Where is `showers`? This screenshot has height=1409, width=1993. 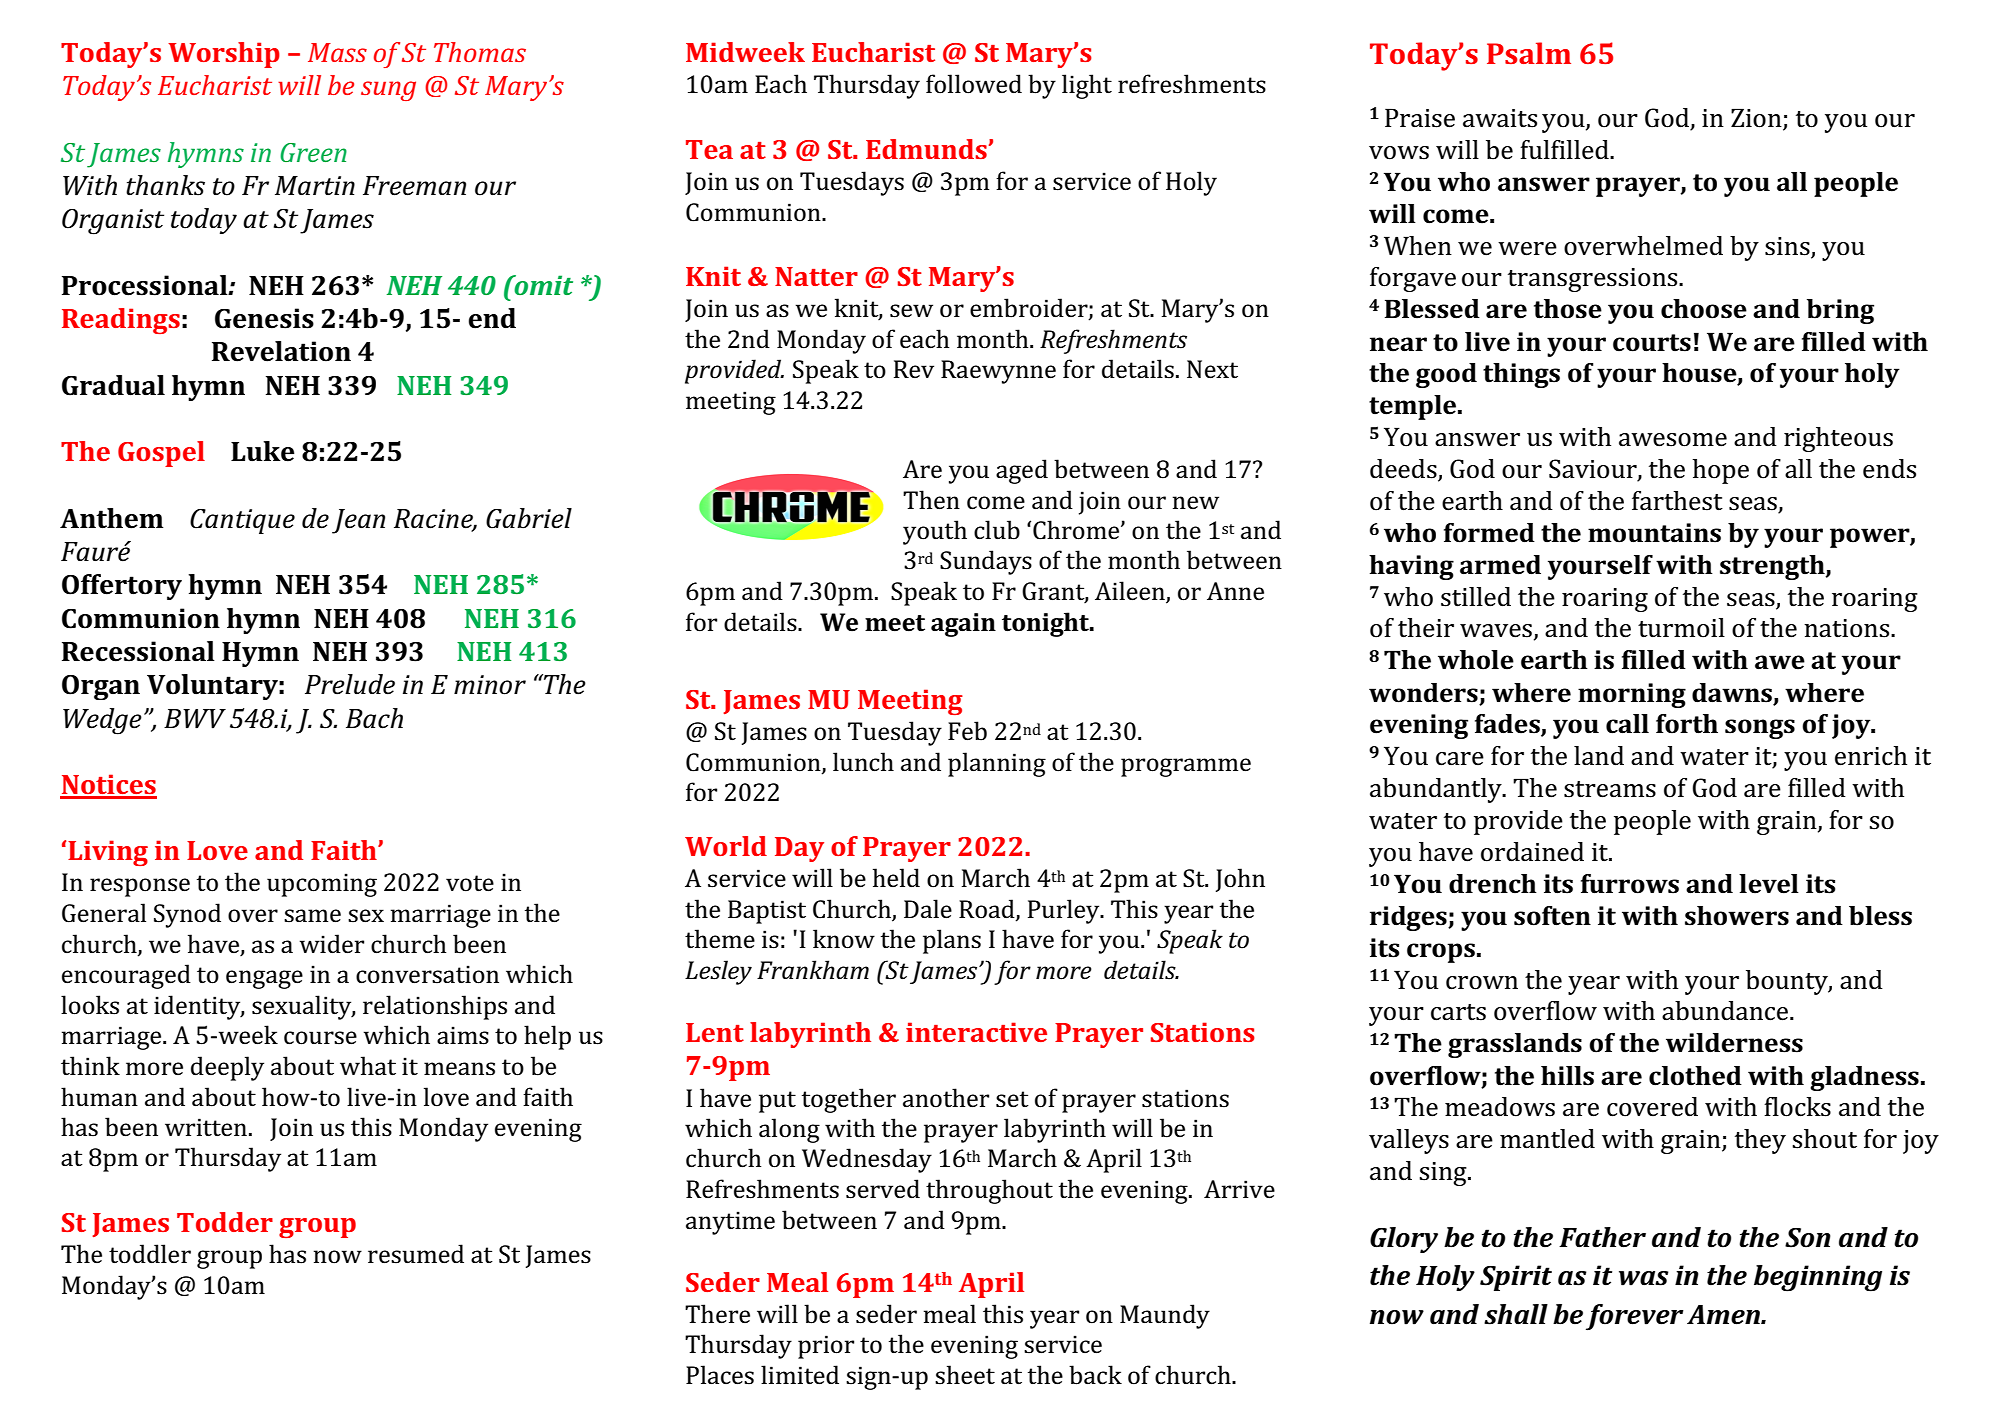
showers is located at coordinates (1737, 916).
